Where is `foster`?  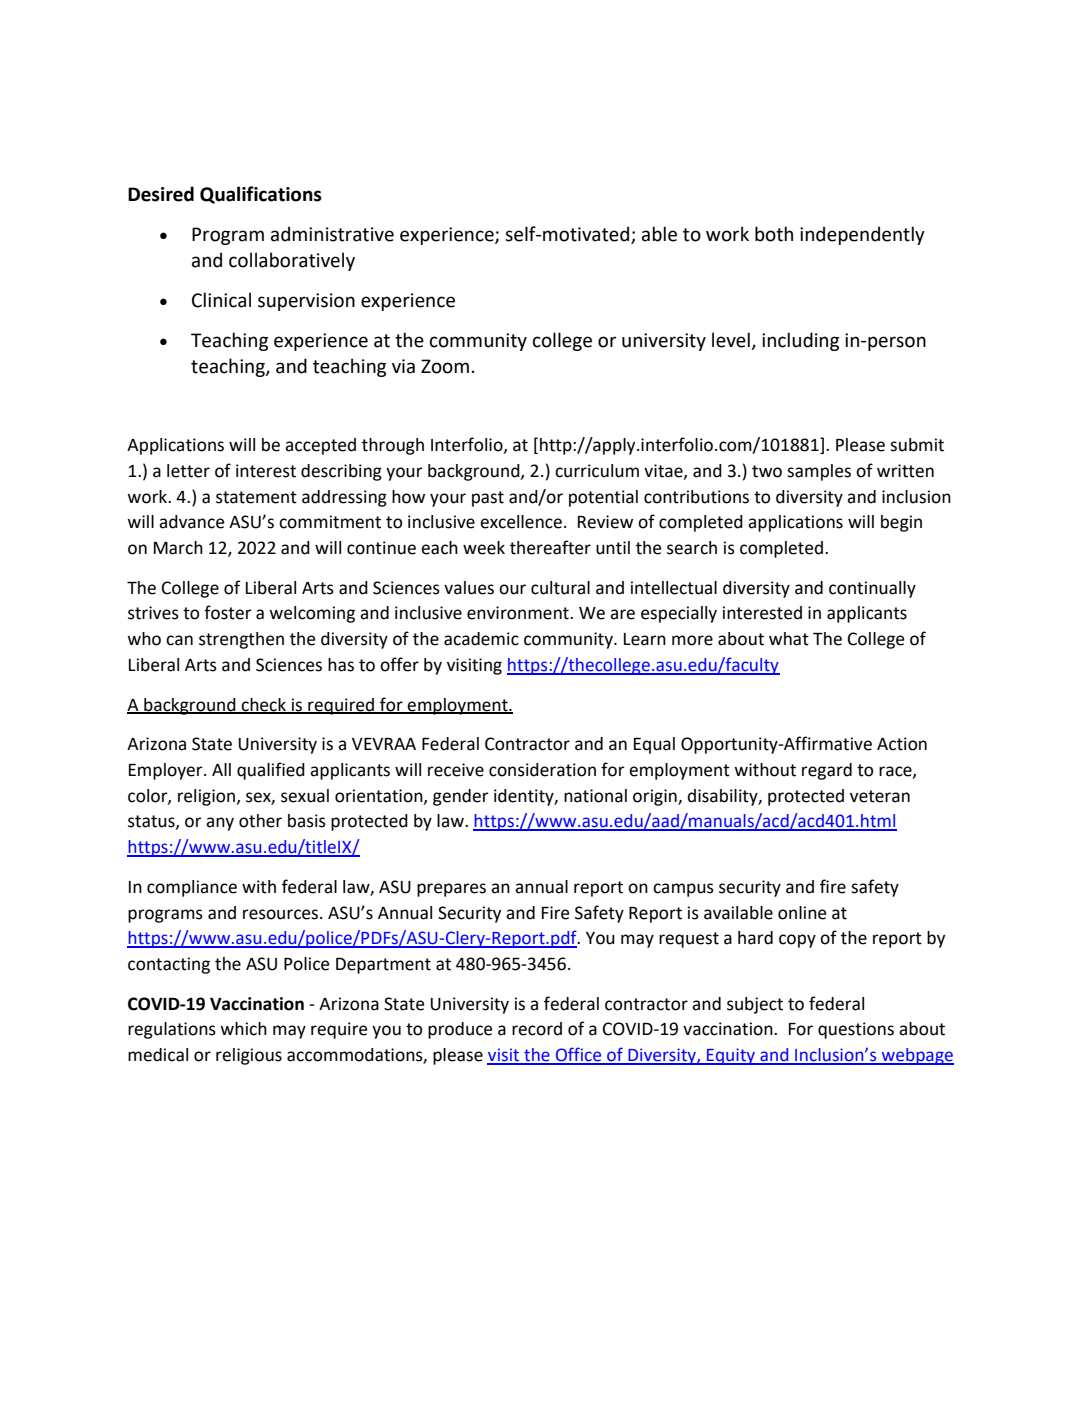
foster is located at coordinates (228, 612).
